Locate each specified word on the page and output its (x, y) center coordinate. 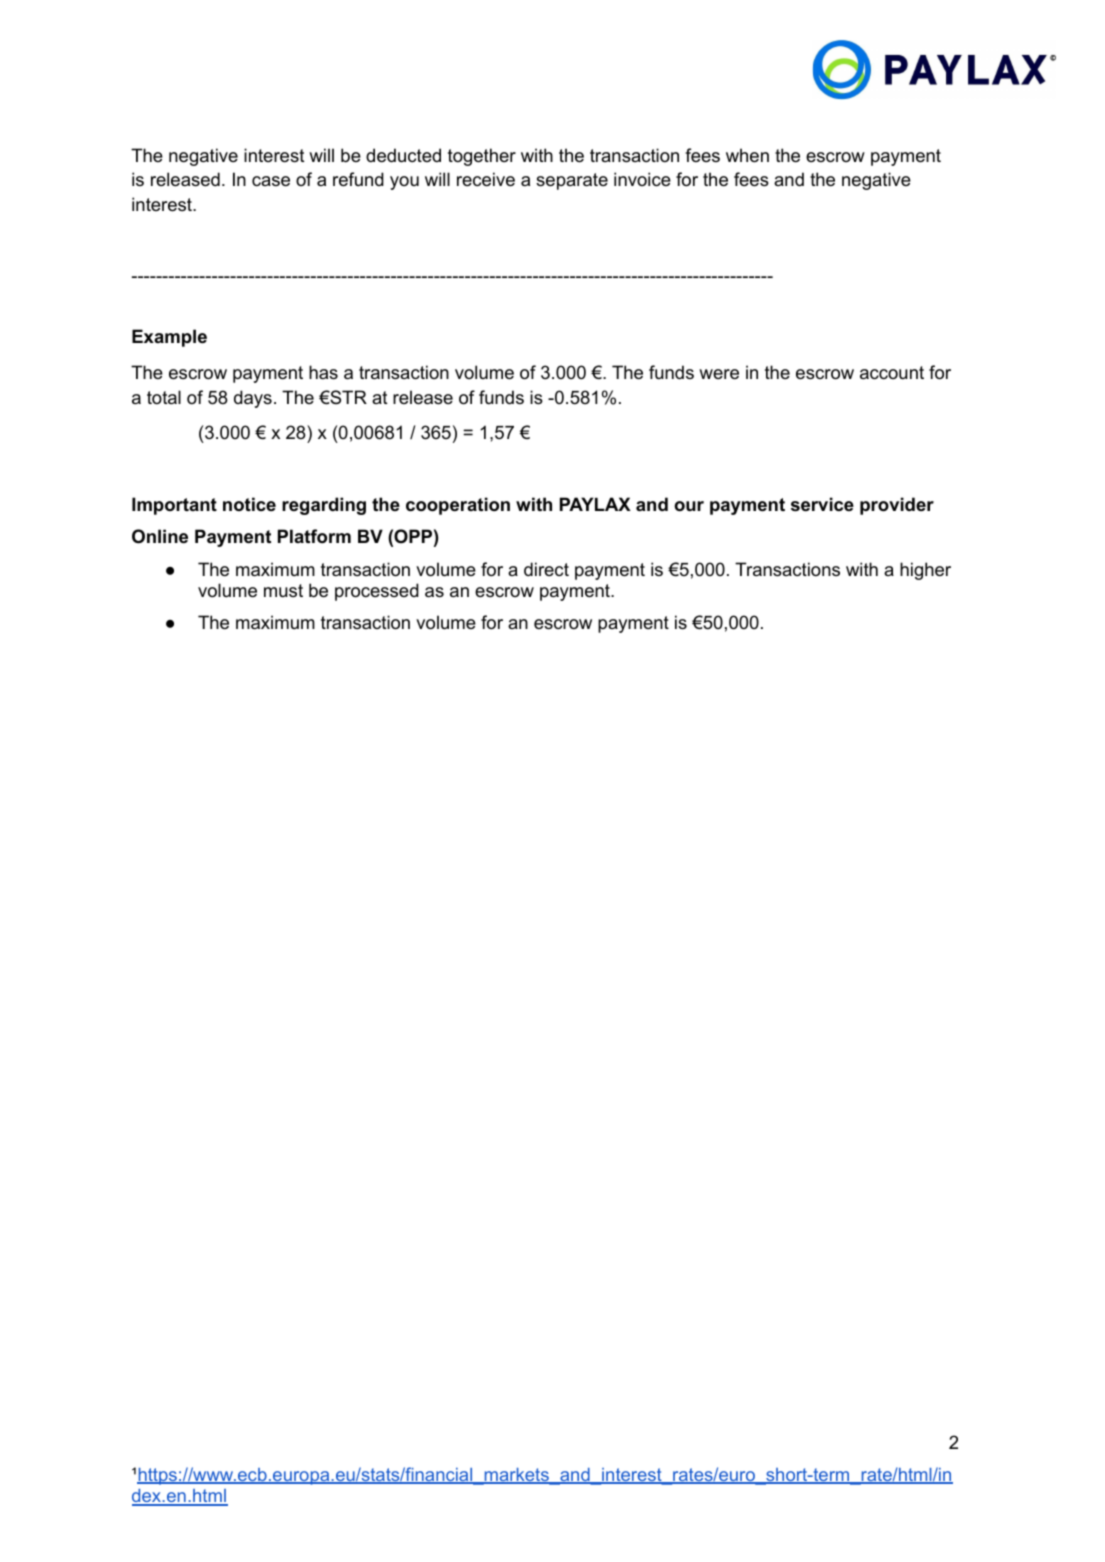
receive (486, 179)
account (892, 373)
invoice (642, 179)
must (283, 590)
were (719, 374)
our (689, 506)
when (747, 155)
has (323, 372)
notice (249, 504)
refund (358, 179)
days (253, 399)
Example (169, 338)
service (822, 504)
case (271, 181)
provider (897, 506)
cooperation (458, 506)
